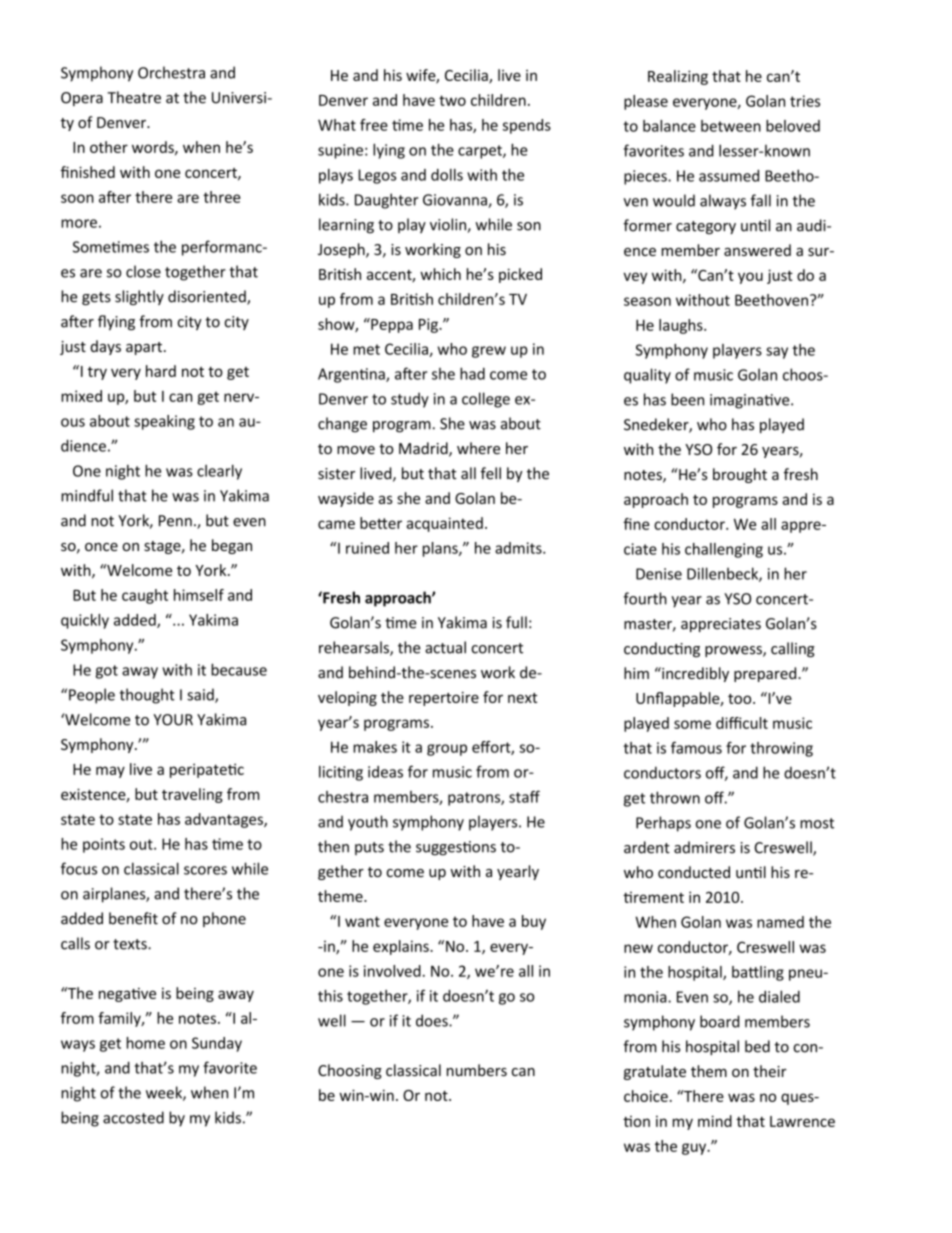 This image has width=952, height=1233. Describe the element at coordinates (780, 922) in the image. I see `named` at that location.
